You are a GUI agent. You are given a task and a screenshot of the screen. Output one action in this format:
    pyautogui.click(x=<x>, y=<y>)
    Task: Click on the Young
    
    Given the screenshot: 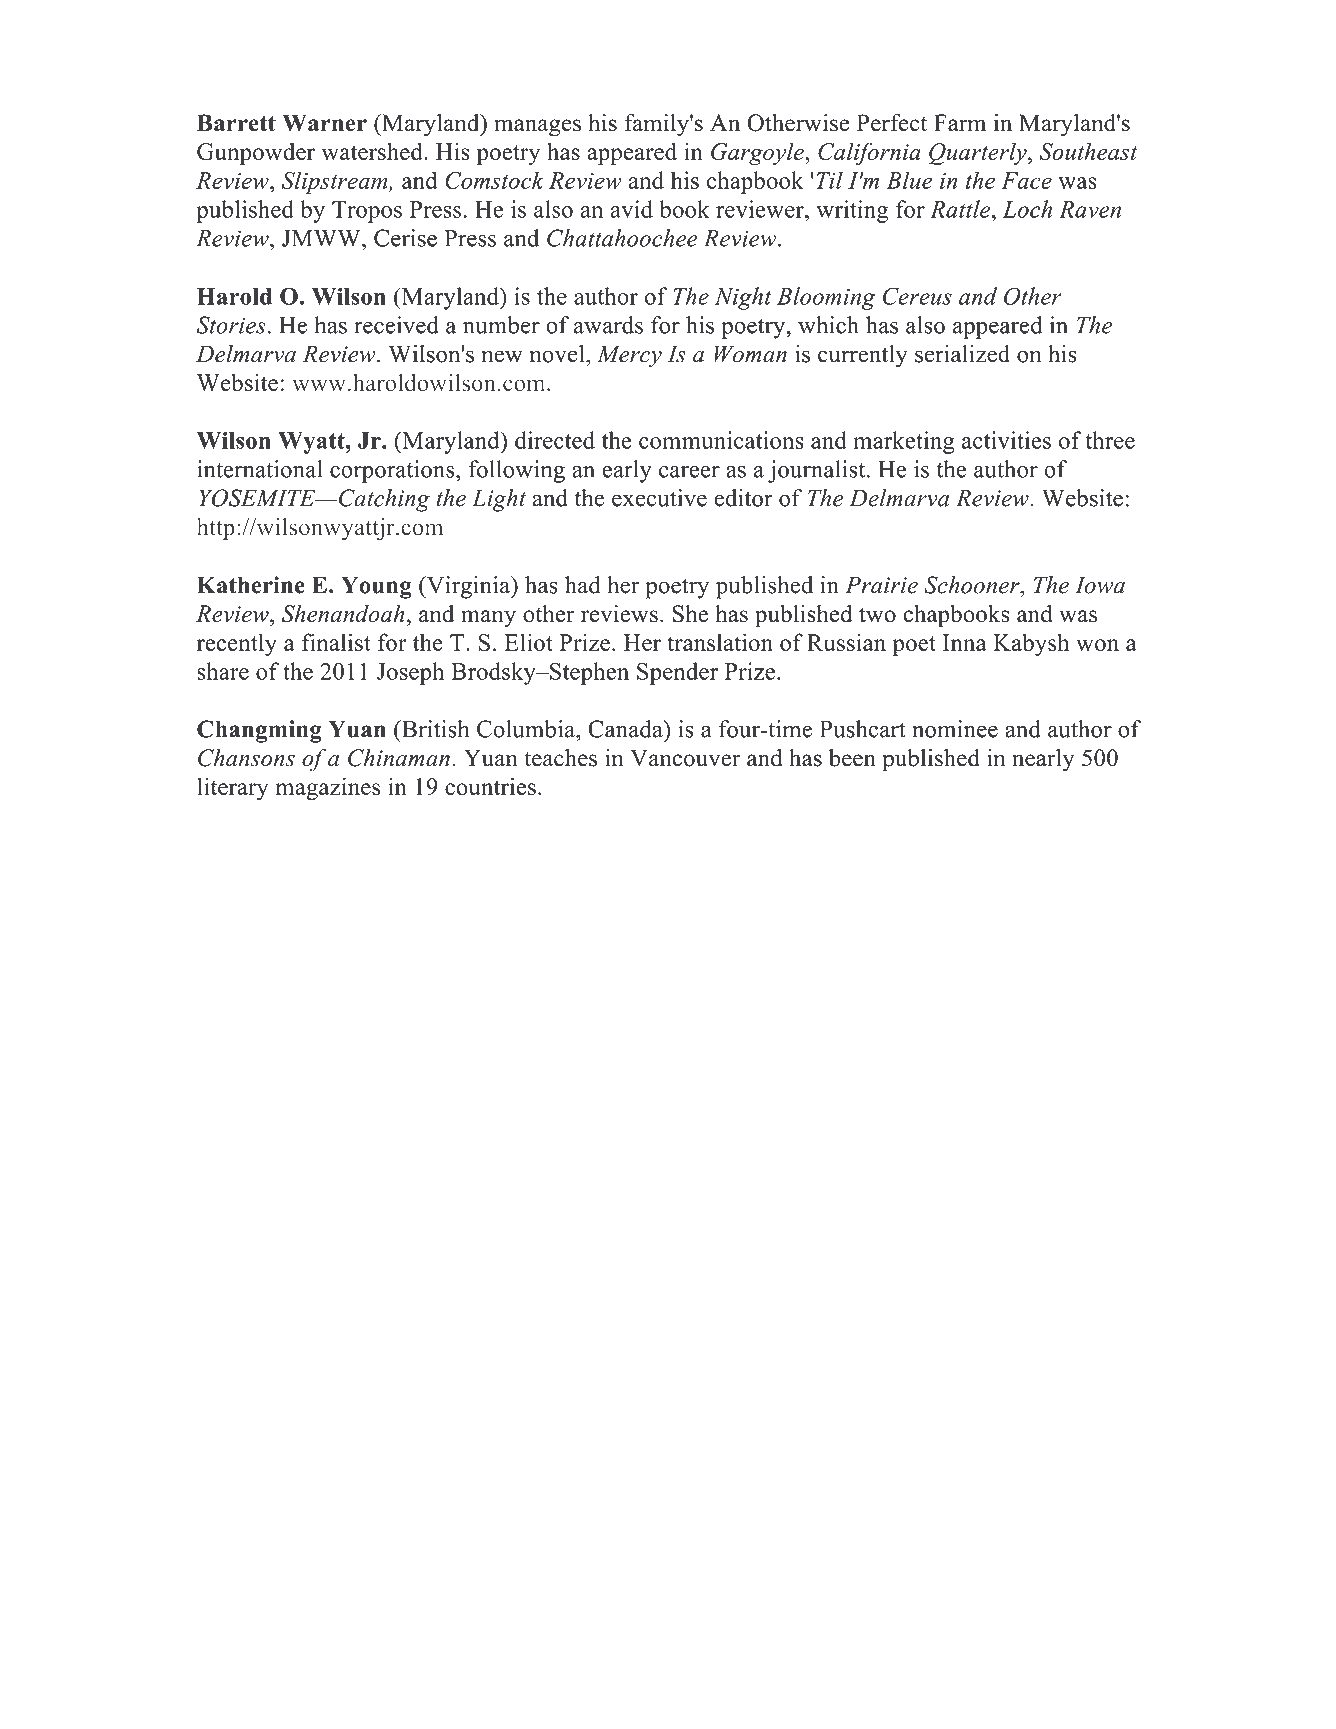 What is the action you would take?
    pyautogui.click(x=376, y=587)
